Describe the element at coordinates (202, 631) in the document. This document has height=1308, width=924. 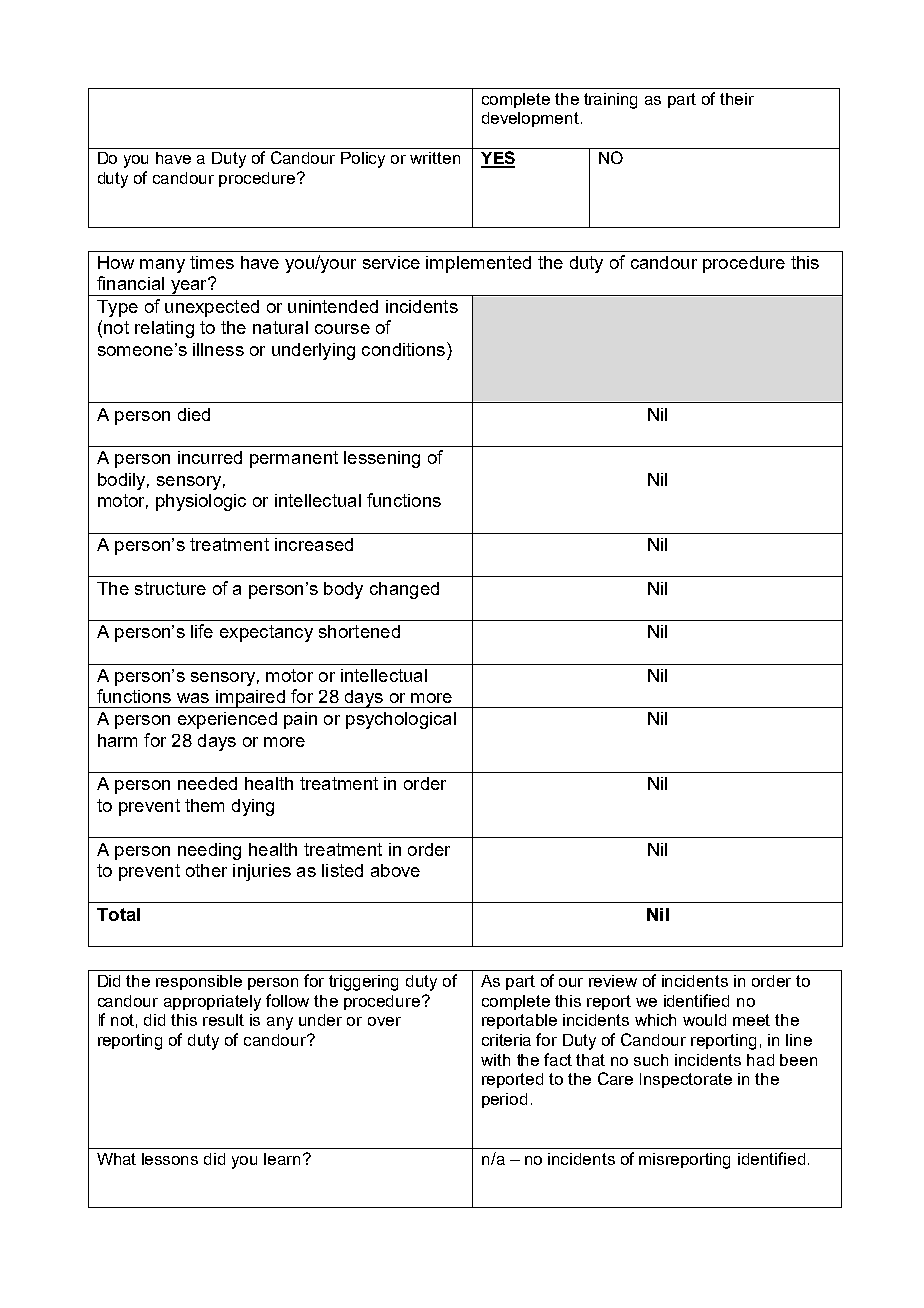
I see `life` at that location.
